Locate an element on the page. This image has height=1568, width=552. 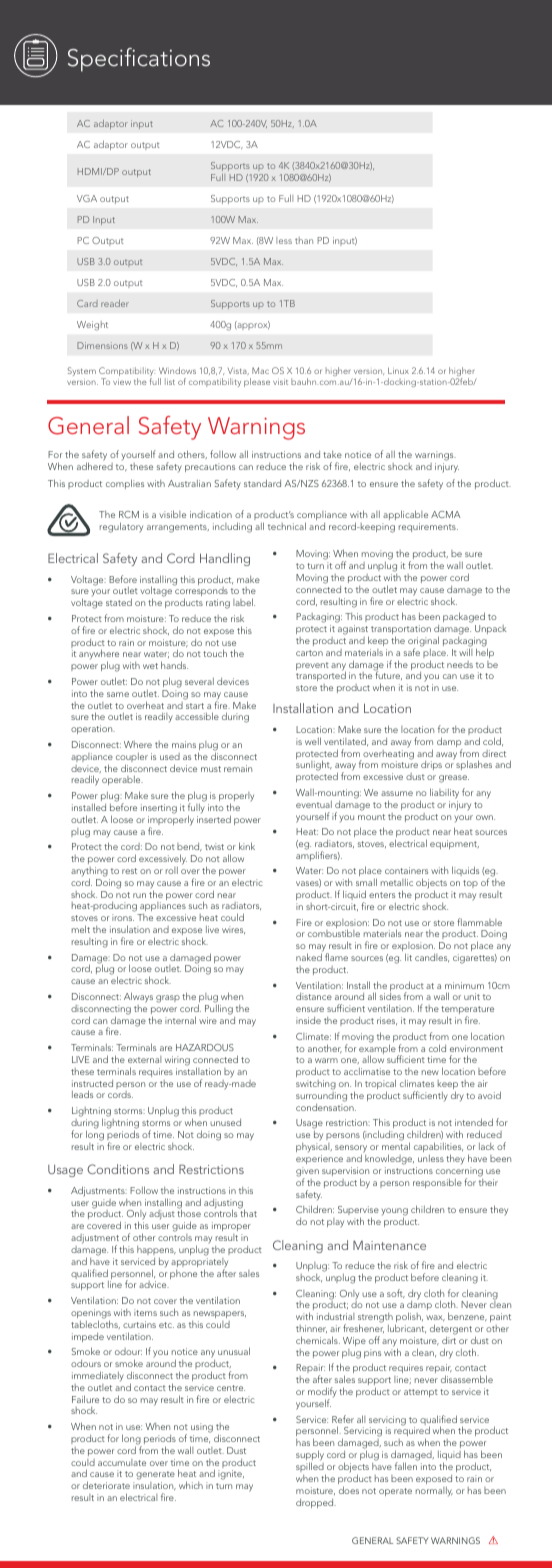
supply is located at coordinates (310, 1456).
